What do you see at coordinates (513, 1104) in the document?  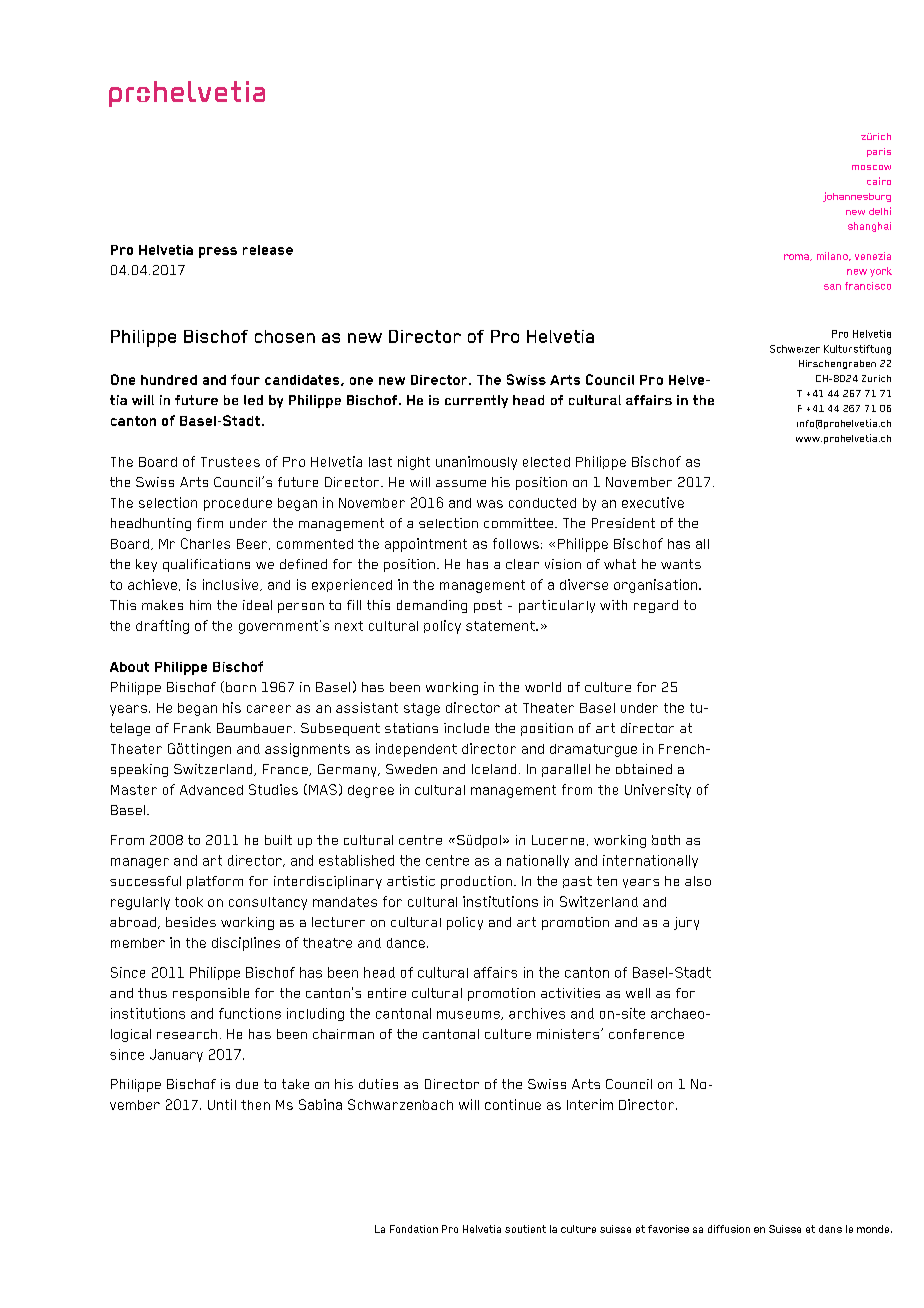 I see `continue` at bounding box center [513, 1104].
